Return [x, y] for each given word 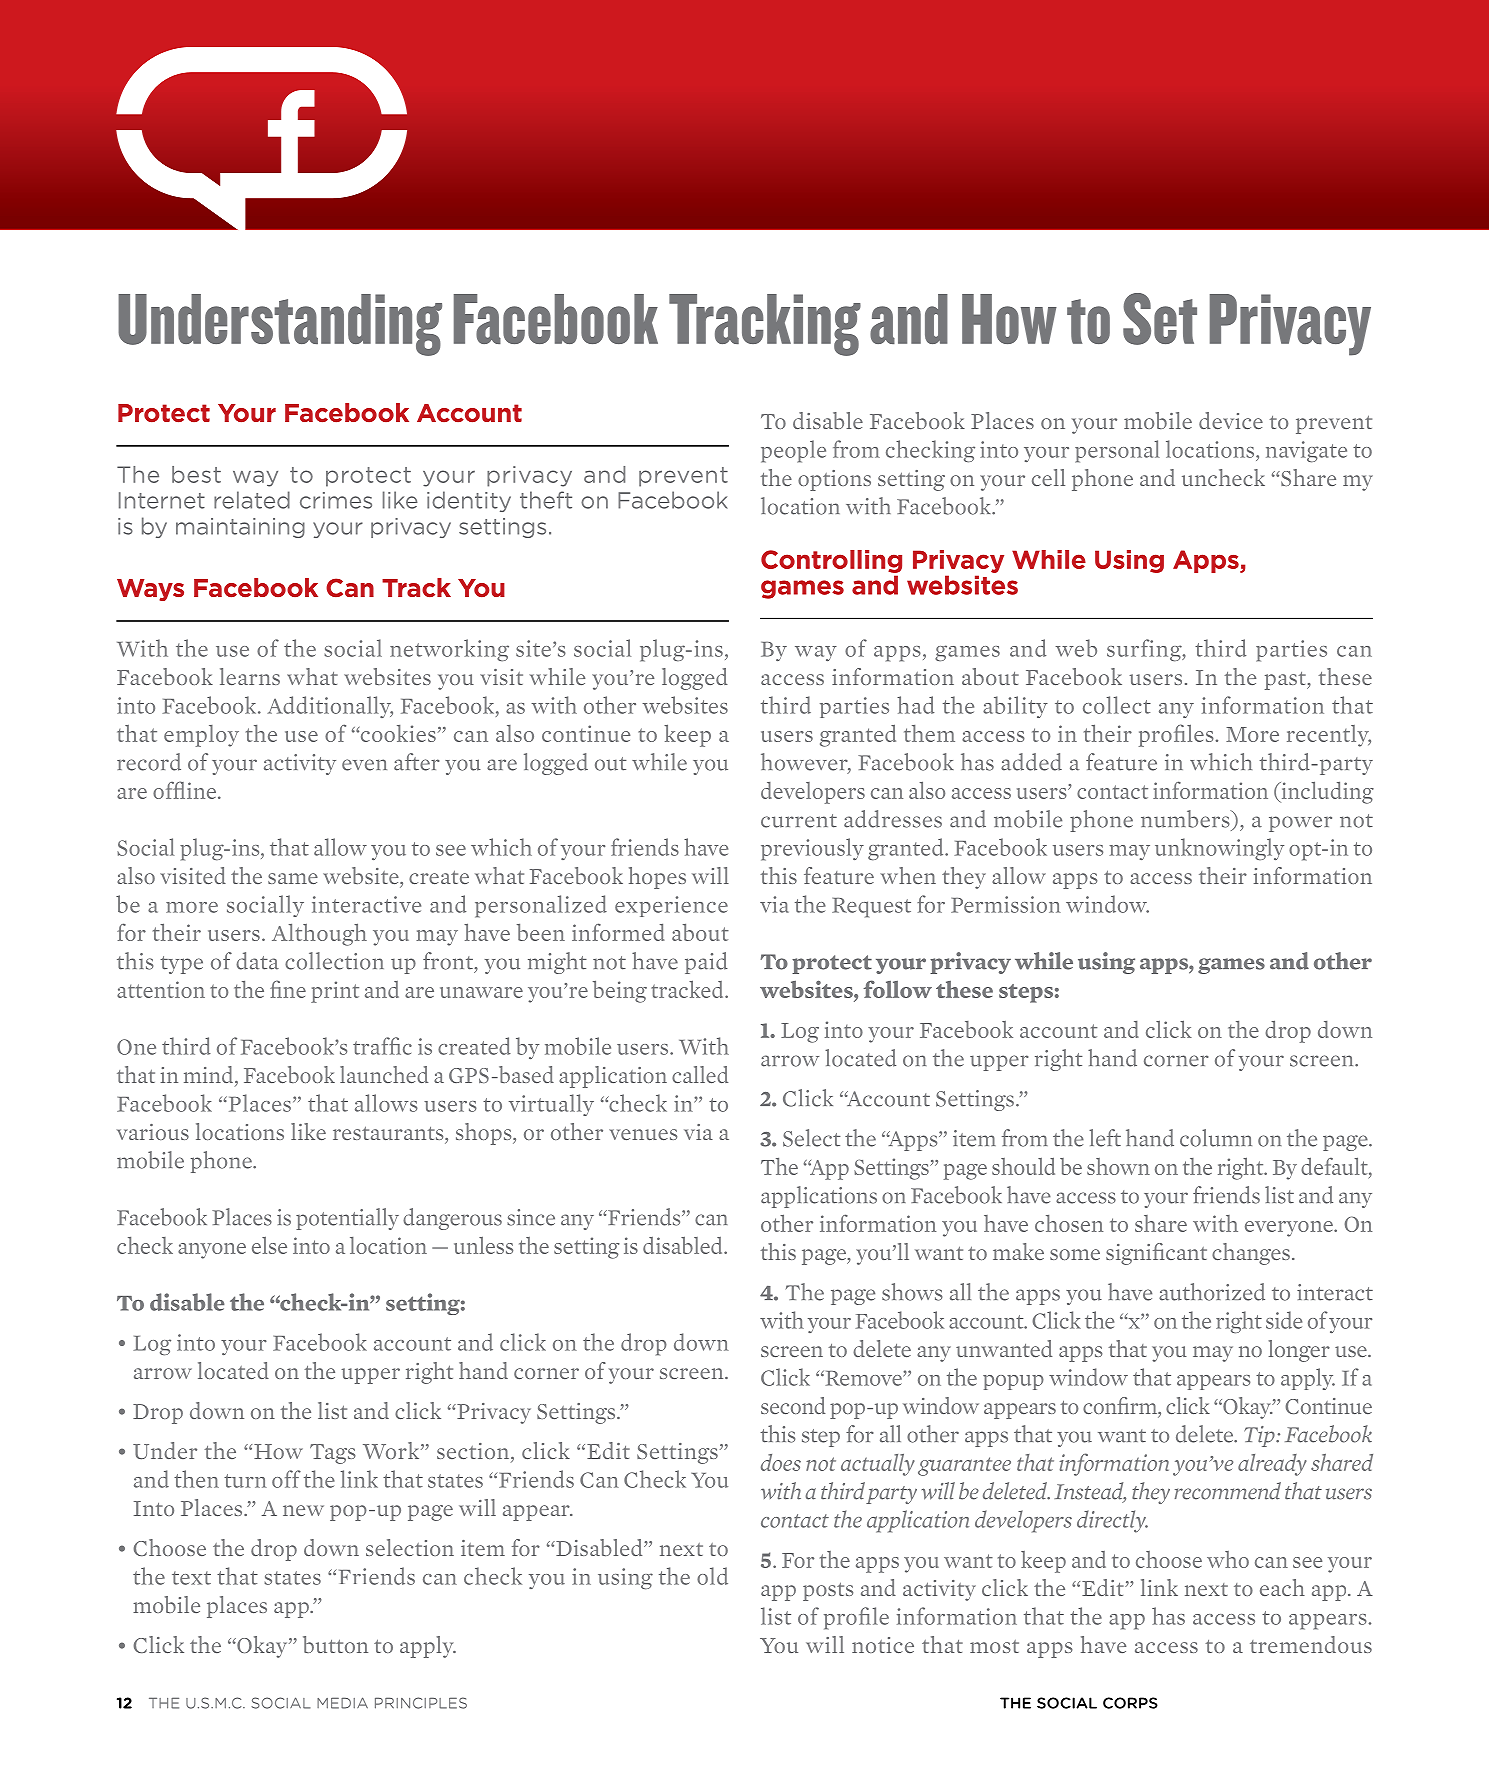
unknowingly [1219, 849]
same [293, 878]
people [793, 451]
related [252, 500]
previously [812, 849]
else [269, 1245]
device [1231, 420]
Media [342, 1703]
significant [1156, 1254]
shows [912, 1292]
